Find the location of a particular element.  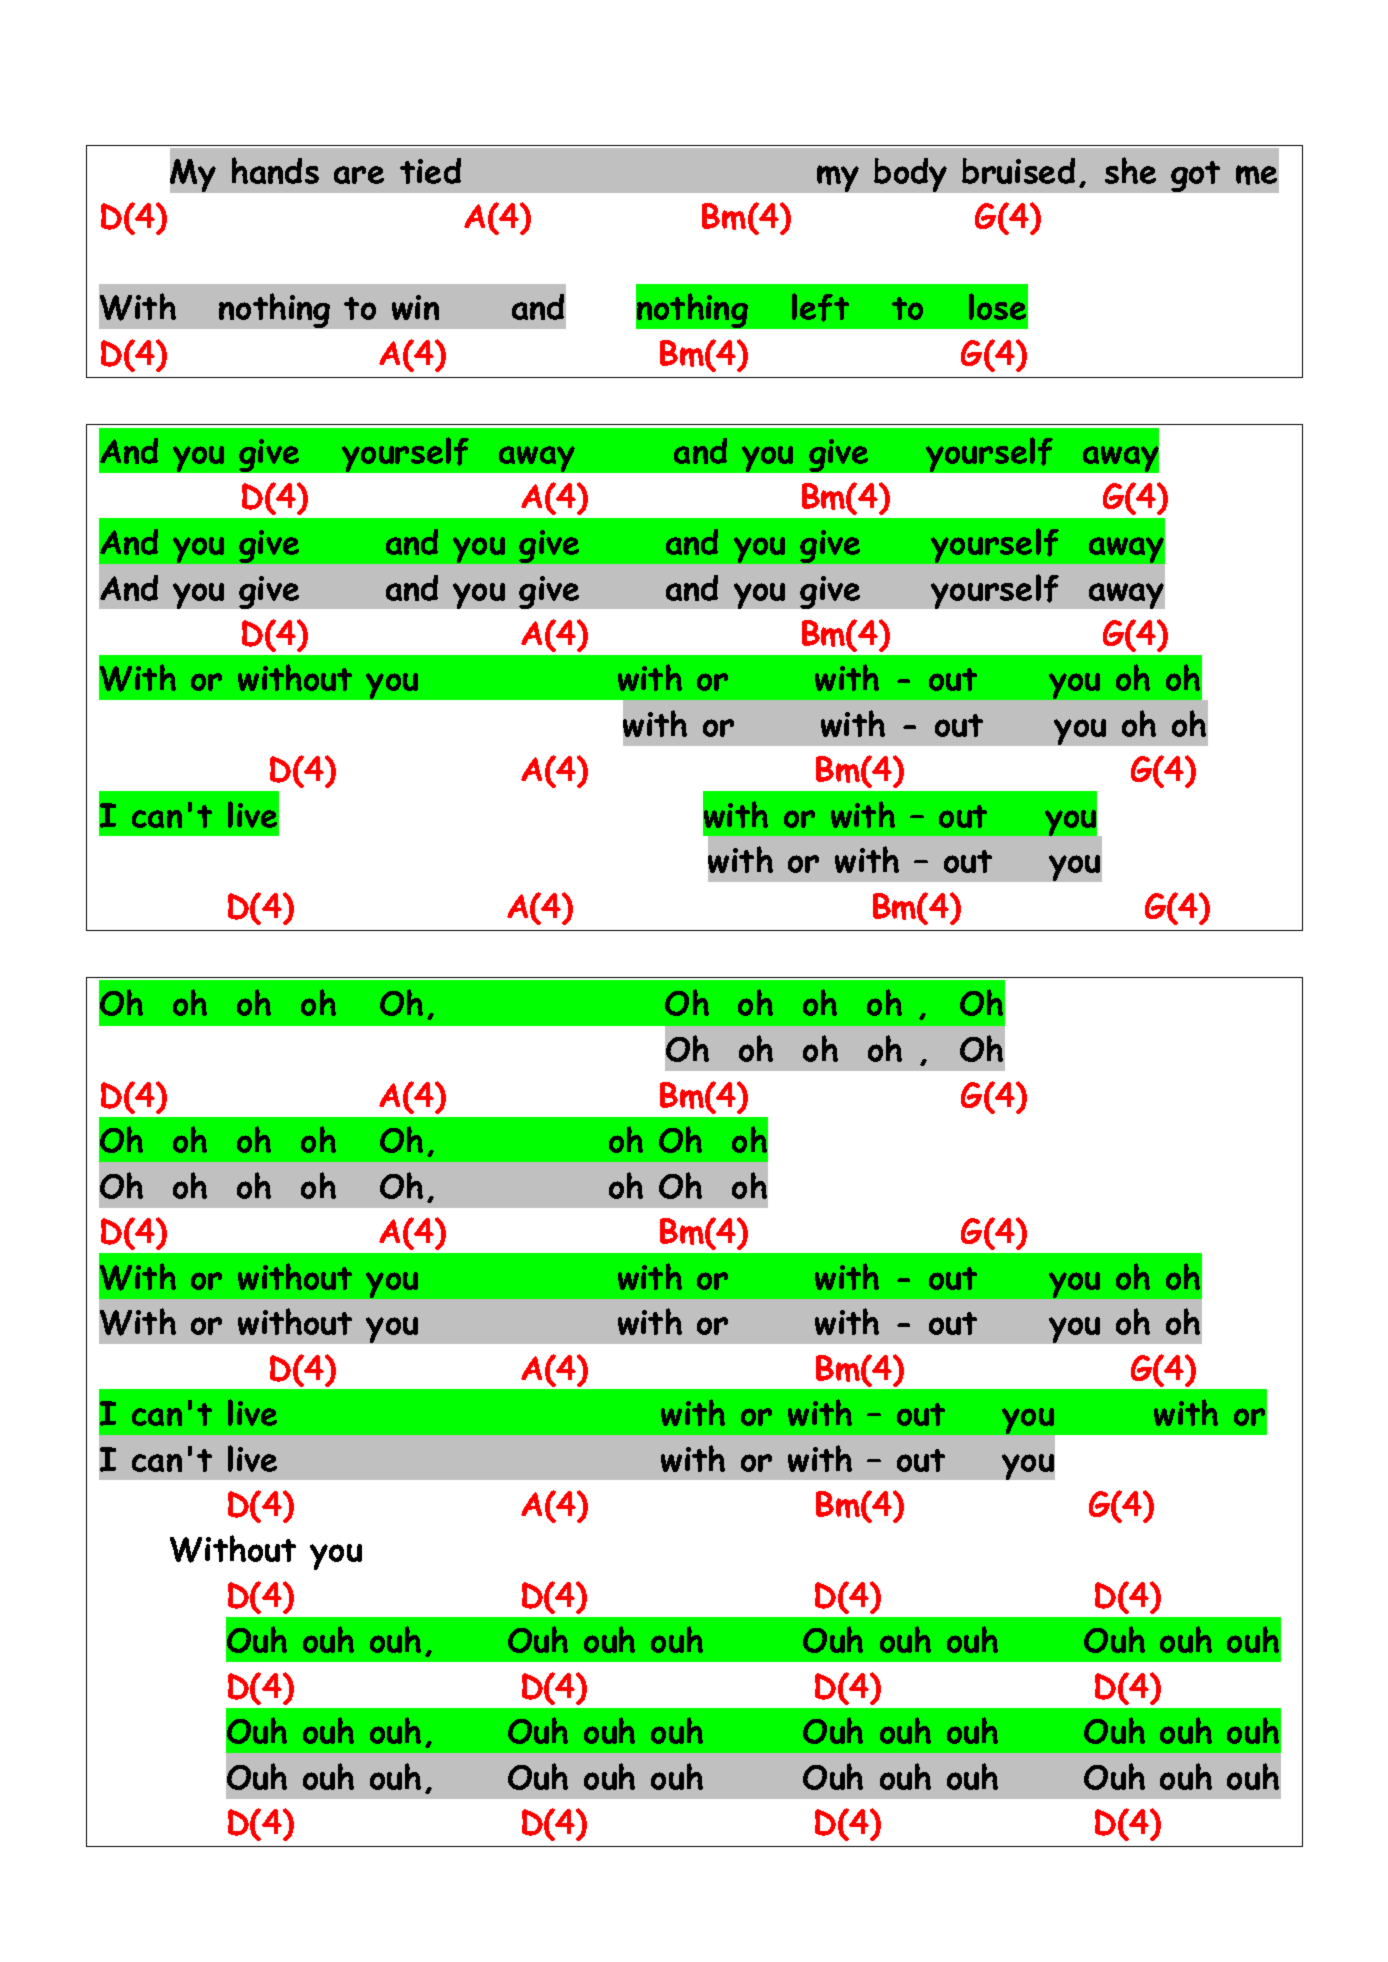

got is located at coordinates (1195, 176).
